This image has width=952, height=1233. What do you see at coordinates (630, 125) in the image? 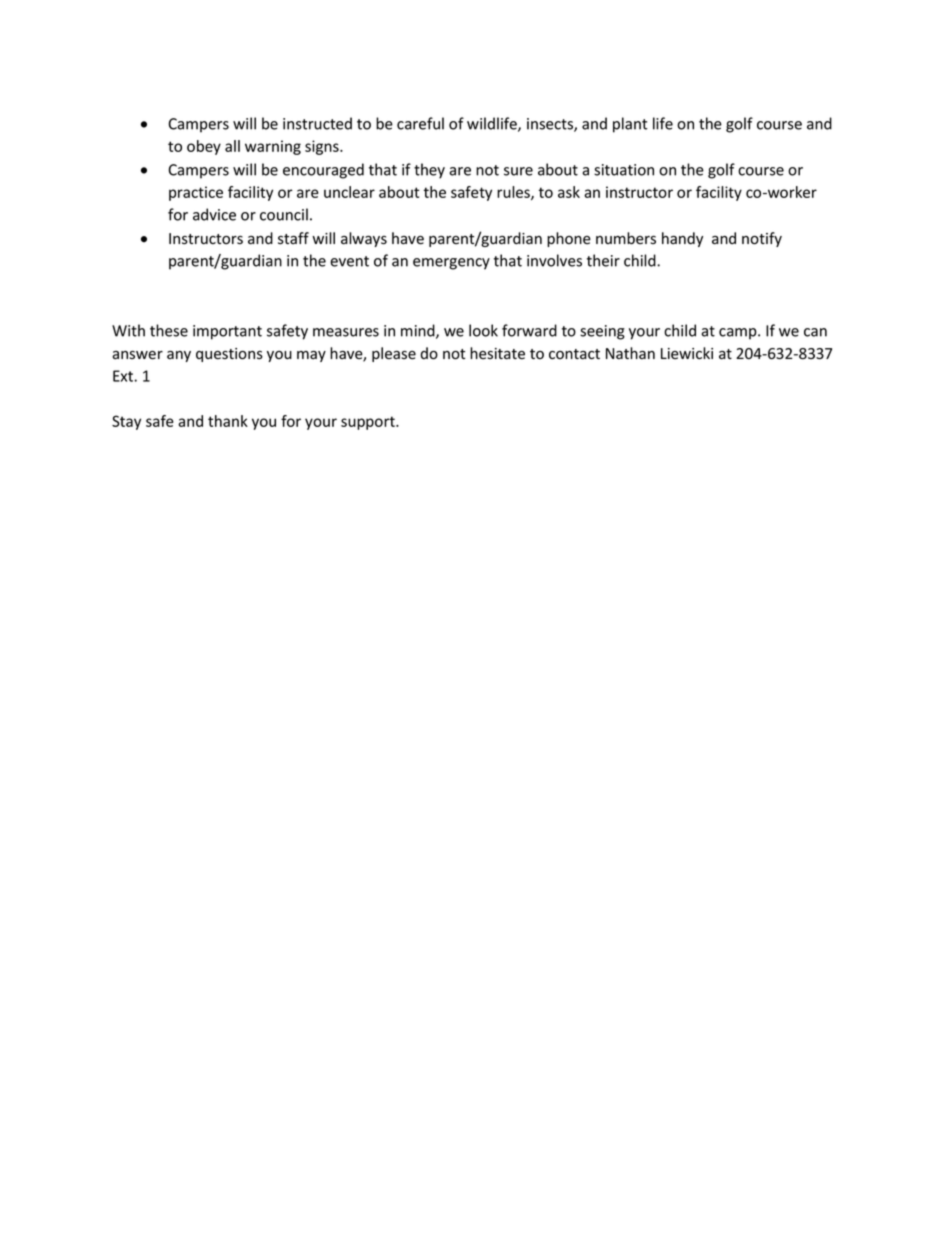
I see `plant` at bounding box center [630, 125].
